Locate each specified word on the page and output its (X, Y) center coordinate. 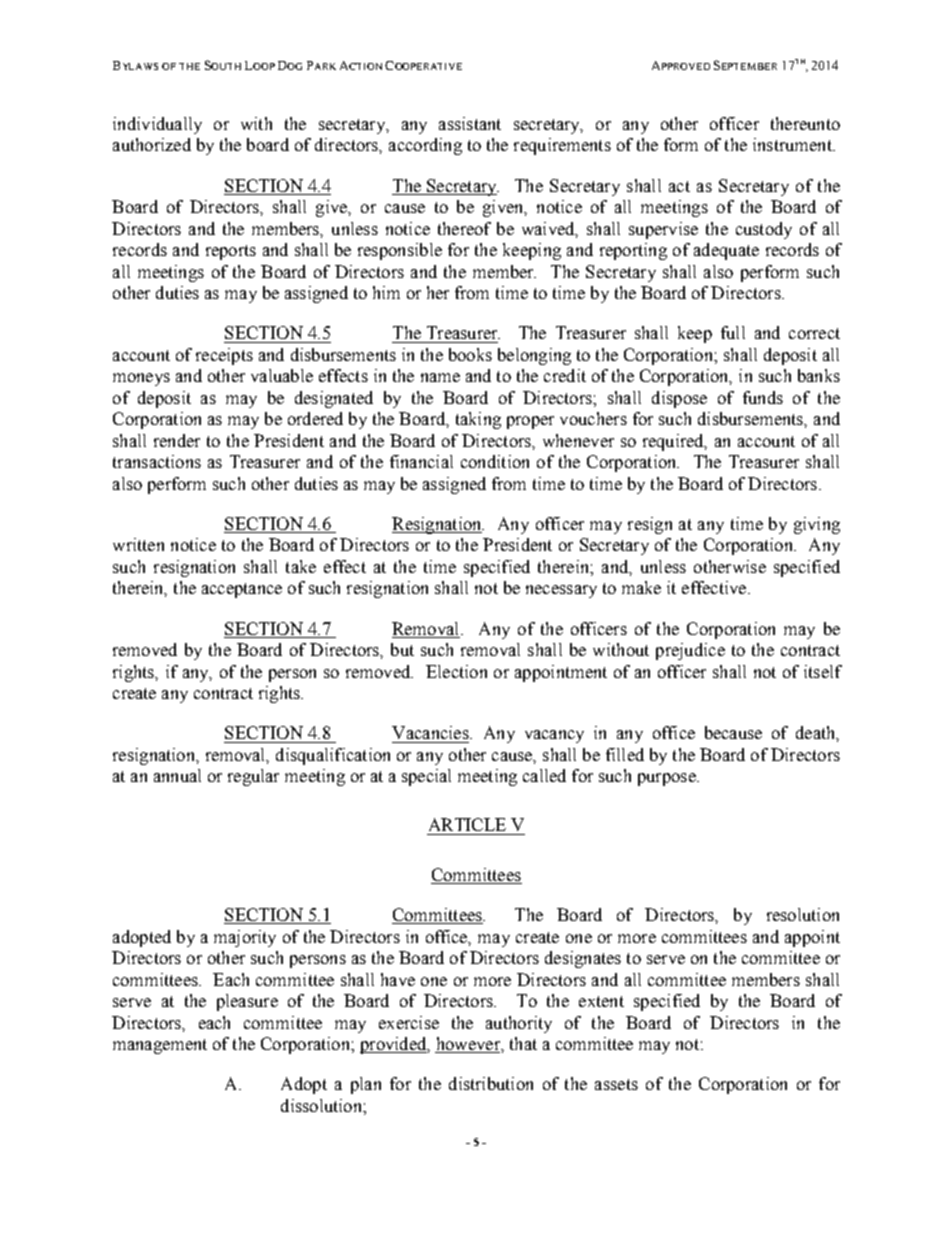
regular (253, 777)
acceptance (242, 590)
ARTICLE (467, 824)
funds (763, 397)
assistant (470, 123)
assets (616, 1084)
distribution (491, 1083)
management (160, 1046)
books (470, 354)
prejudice (690, 651)
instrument (793, 144)
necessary (561, 591)
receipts (224, 356)
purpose (668, 779)
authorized (152, 144)
